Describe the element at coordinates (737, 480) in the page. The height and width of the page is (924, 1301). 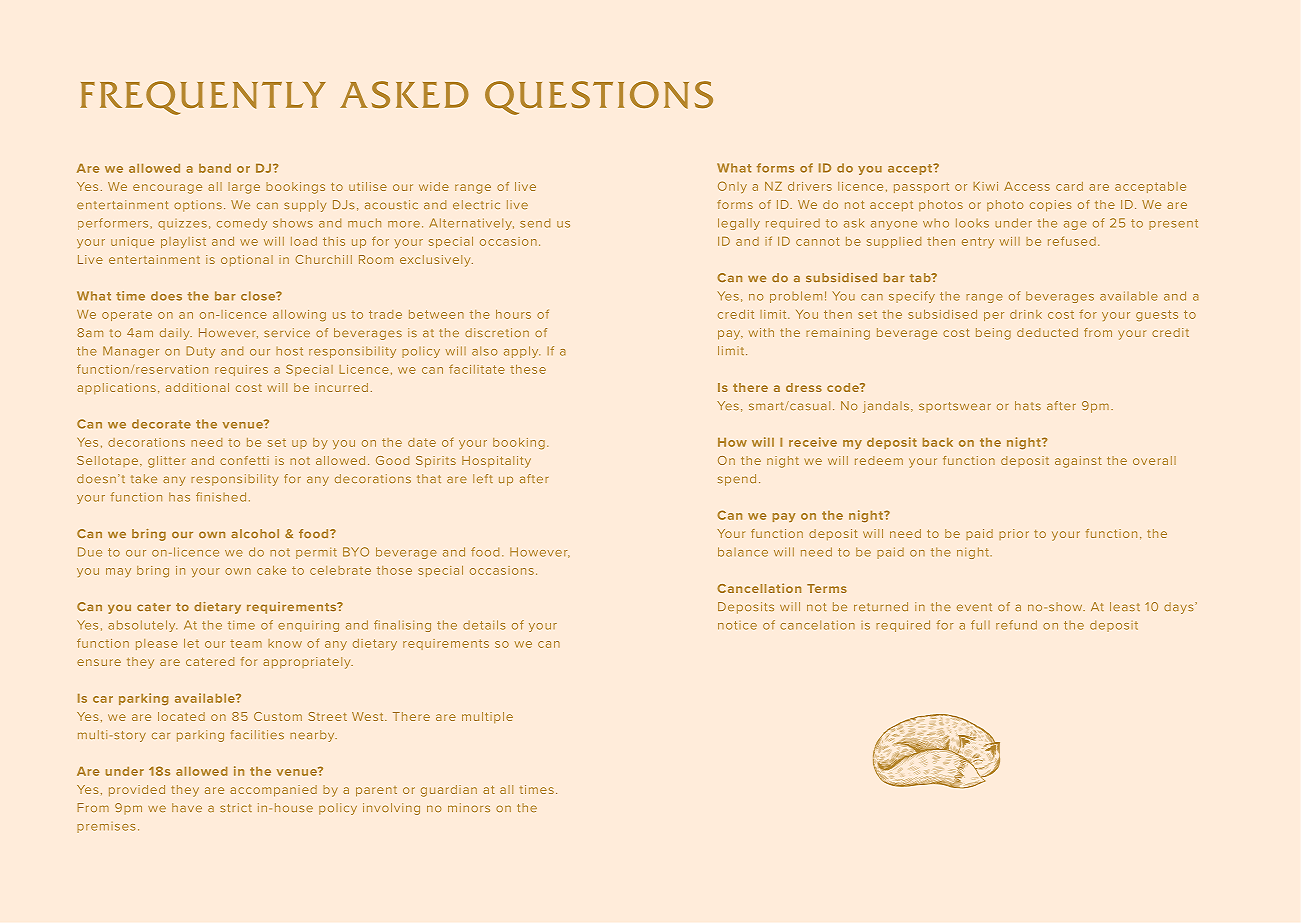
I see `spend` at that location.
